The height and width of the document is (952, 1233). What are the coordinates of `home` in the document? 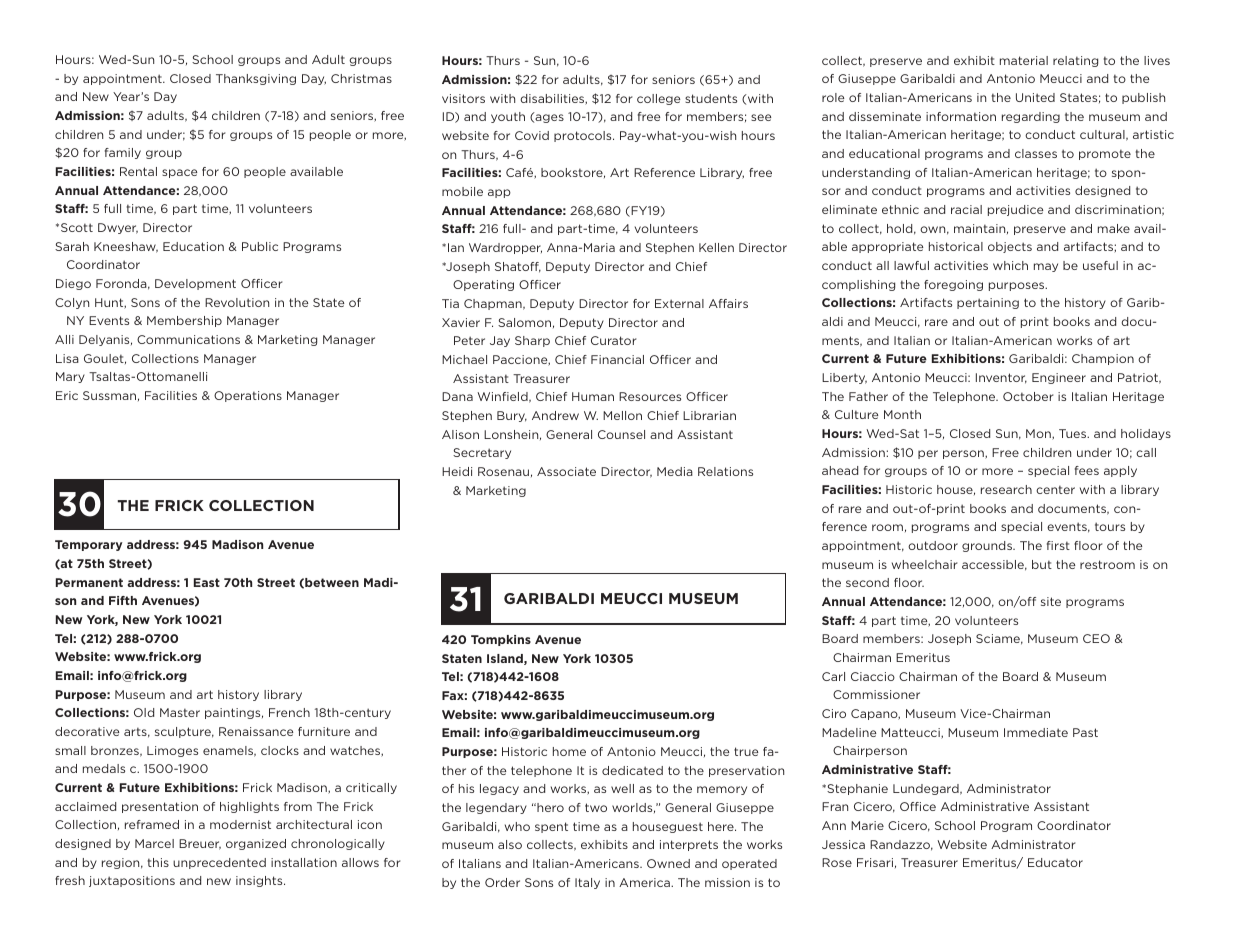 It's located at (569, 751).
